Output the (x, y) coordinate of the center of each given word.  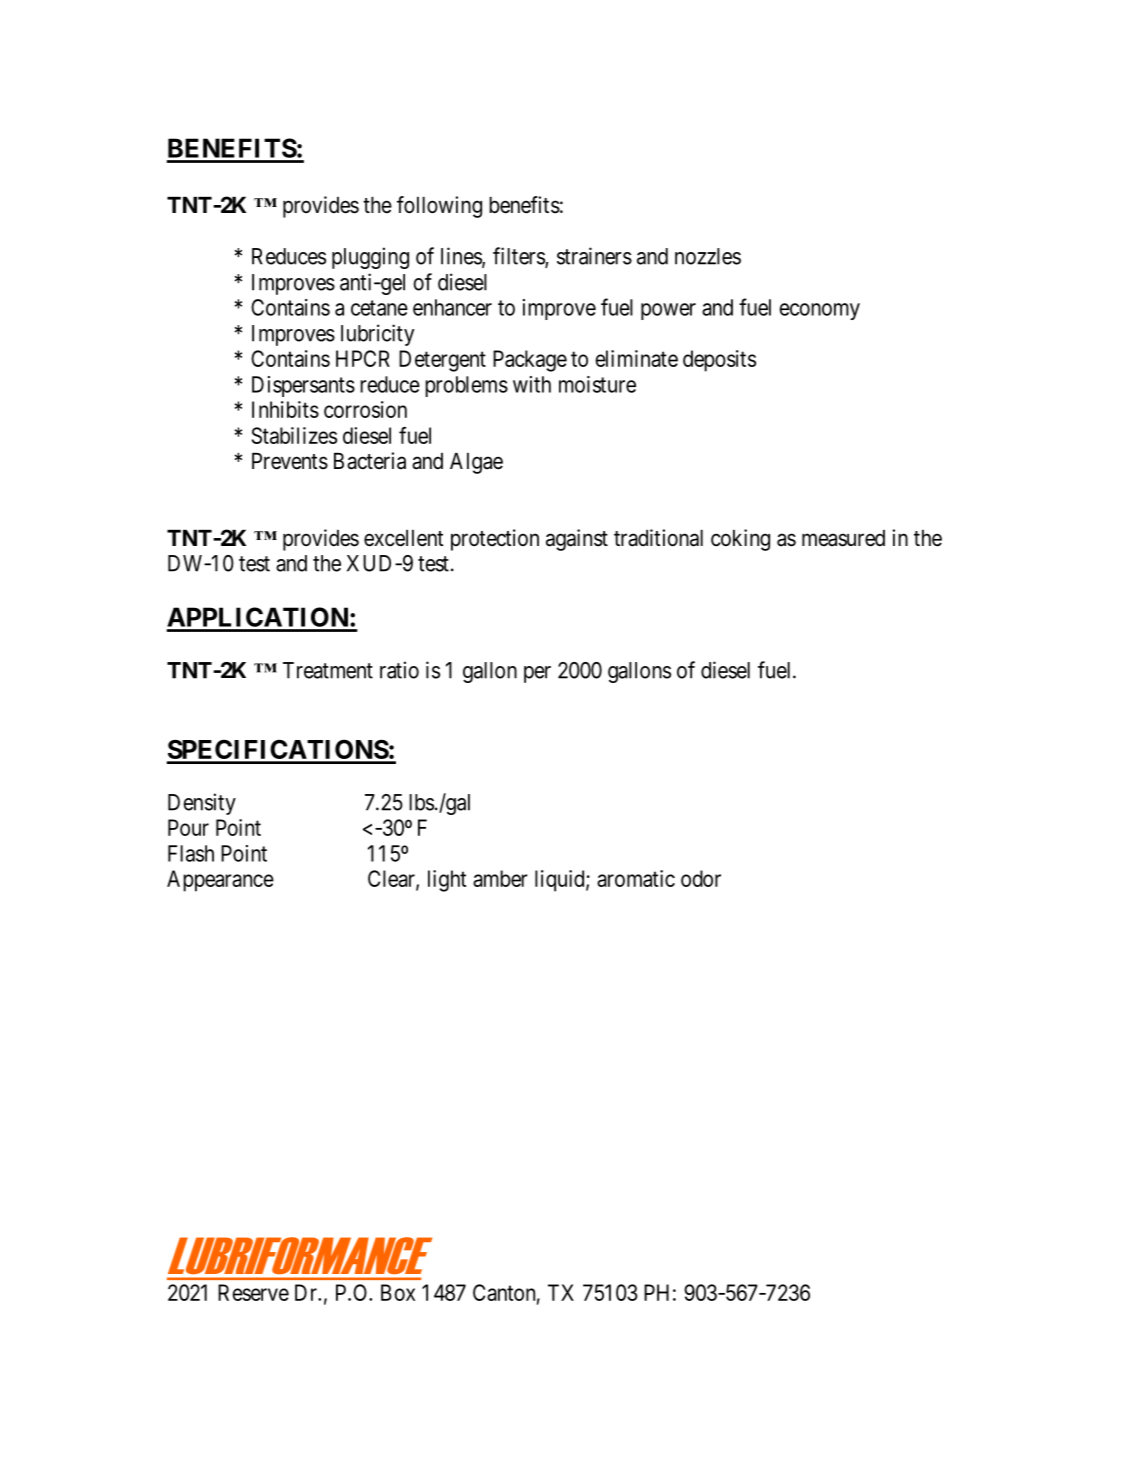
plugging (370, 258)
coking (740, 540)
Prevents (290, 461)
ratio (399, 670)
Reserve (253, 1292)
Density (202, 804)
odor (701, 878)
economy (819, 311)
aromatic (636, 878)
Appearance (220, 881)
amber (500, 878)
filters (519, 257)
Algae (476, 463)
